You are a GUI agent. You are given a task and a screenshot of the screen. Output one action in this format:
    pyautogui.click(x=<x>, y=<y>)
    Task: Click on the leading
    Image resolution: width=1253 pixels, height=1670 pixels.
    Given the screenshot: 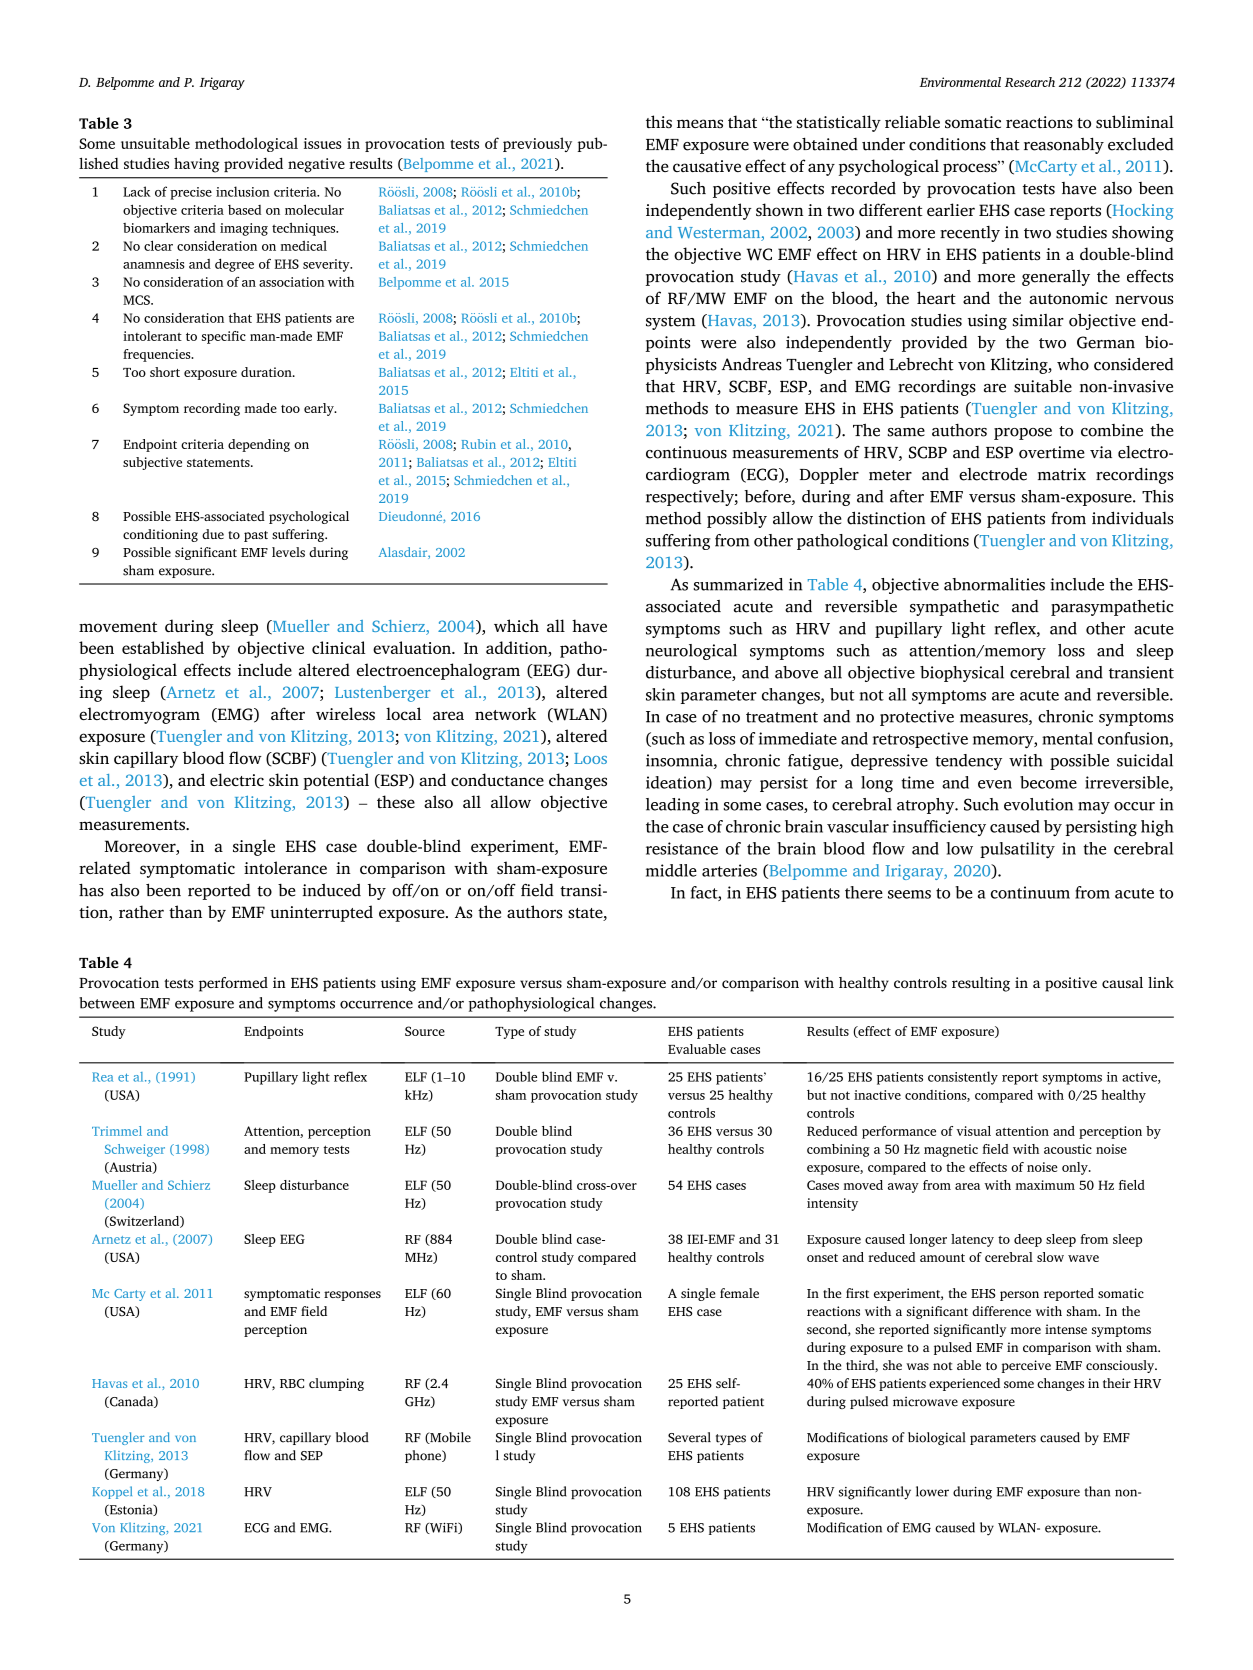 What is the action you would take?
    pyautogui.click(x=673, y=806)
